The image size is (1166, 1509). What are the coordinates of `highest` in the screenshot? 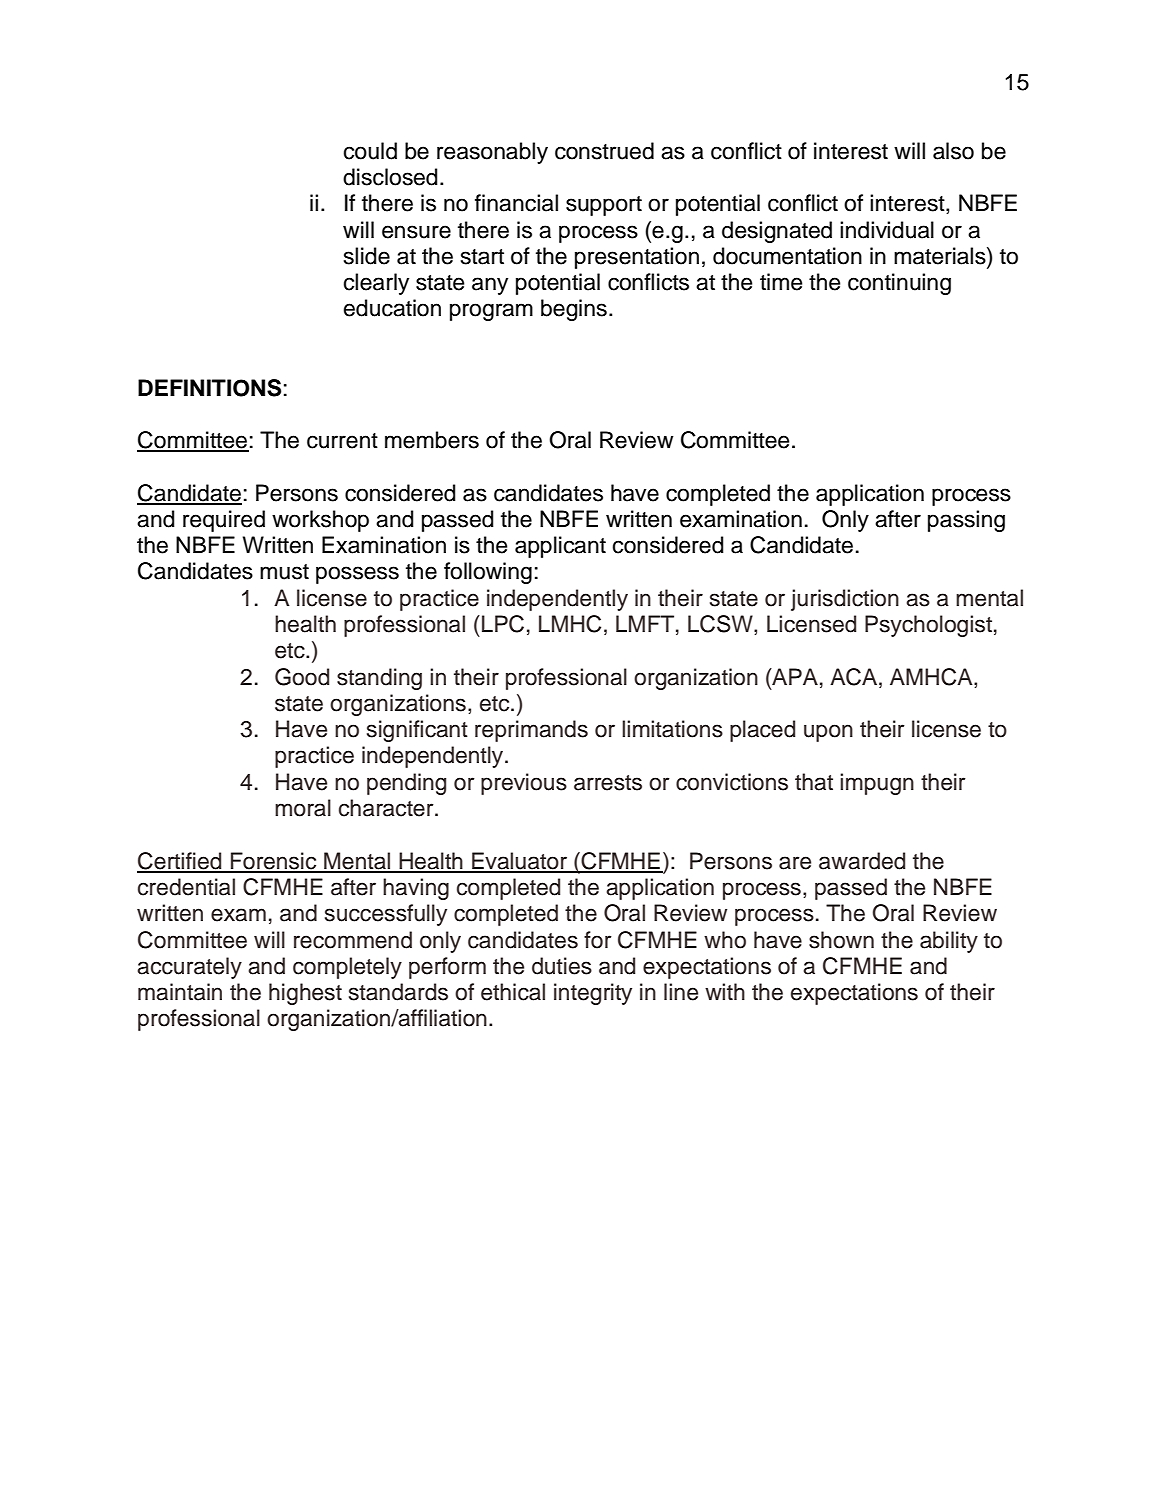 It's located at (305, 994).
